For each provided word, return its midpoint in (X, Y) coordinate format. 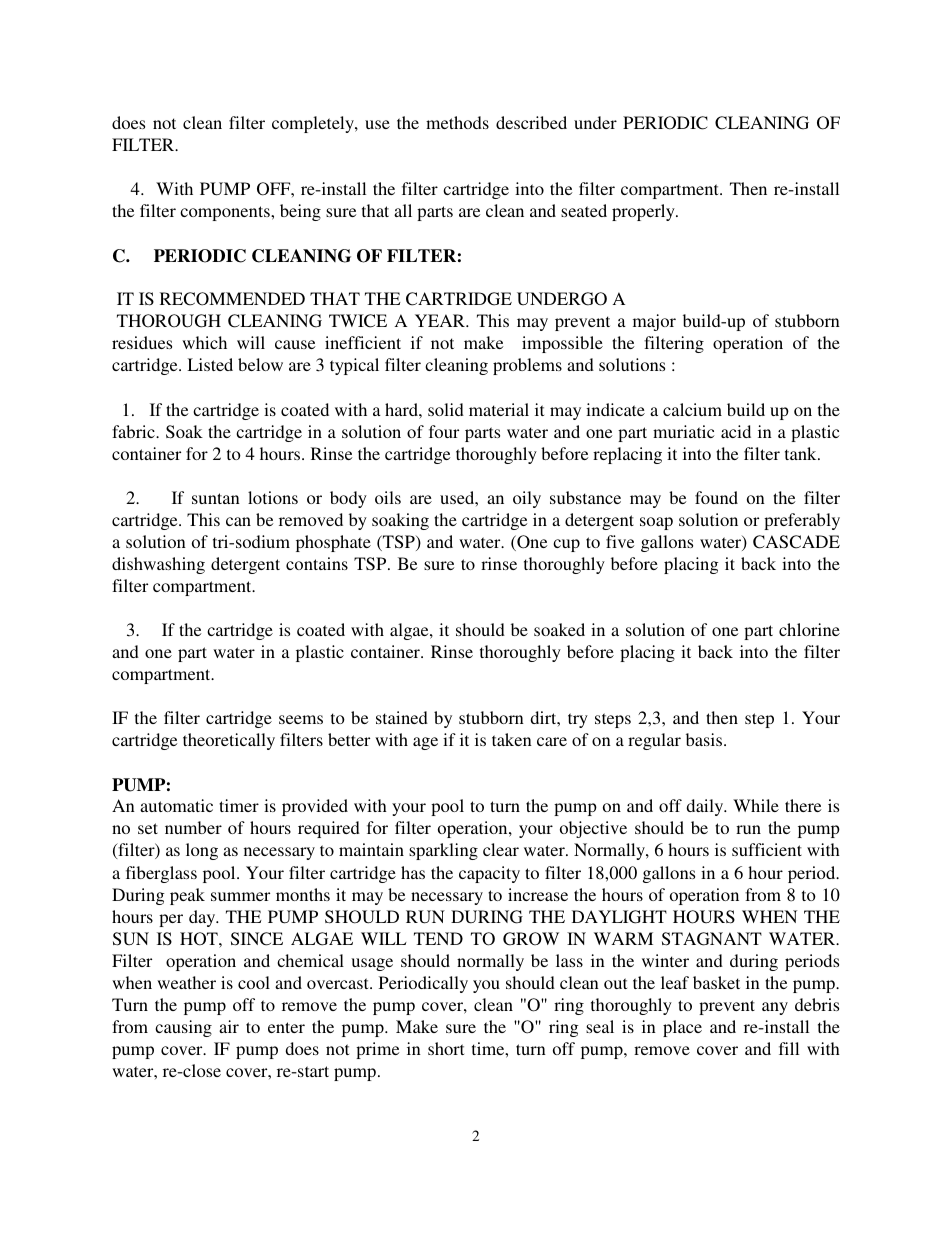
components (226, 213)
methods (457, 122)
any (775, 1008)
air (229, 1026)
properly (644, 212)
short (446, 1048)
